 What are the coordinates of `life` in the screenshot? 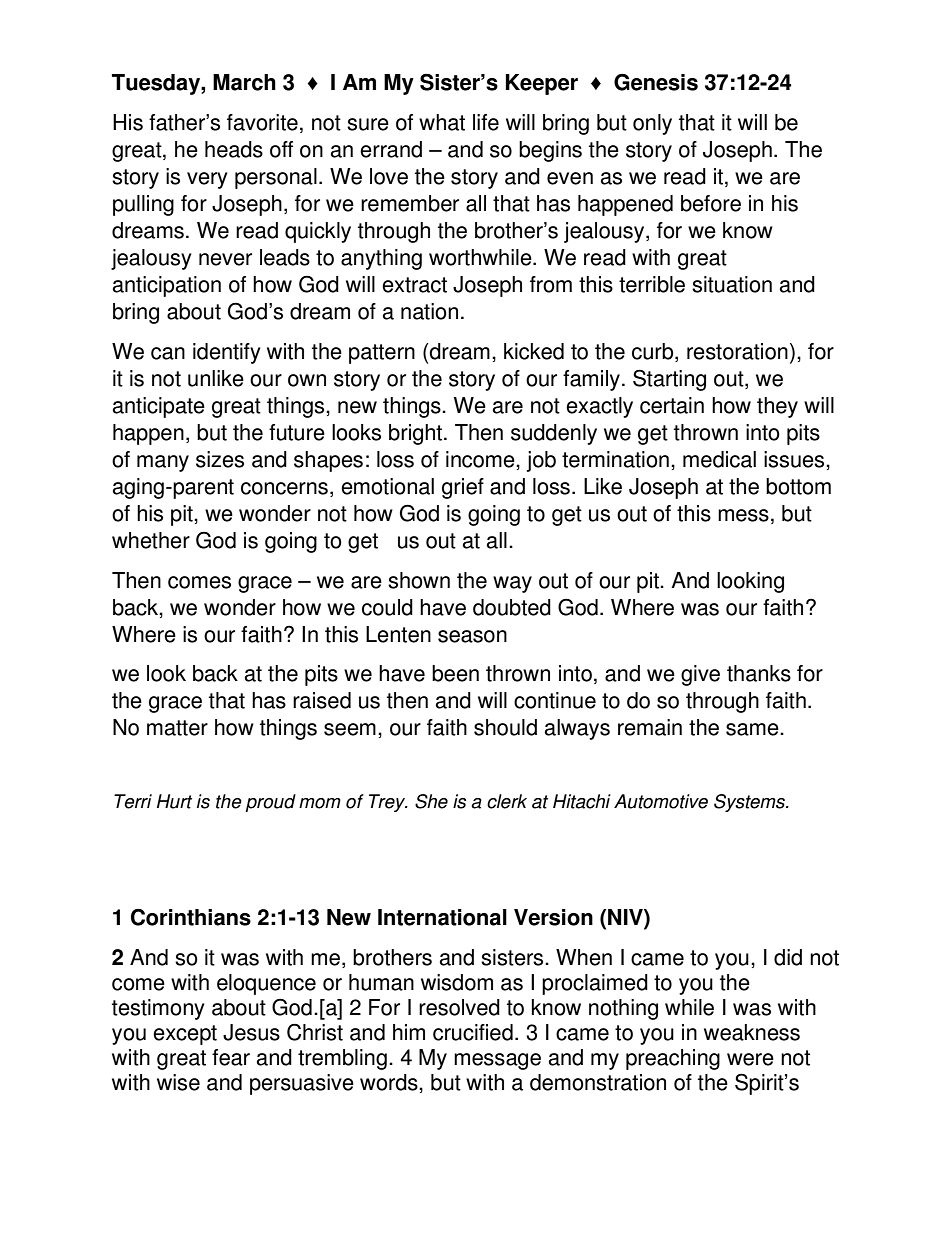 It's located at (486, 122).
